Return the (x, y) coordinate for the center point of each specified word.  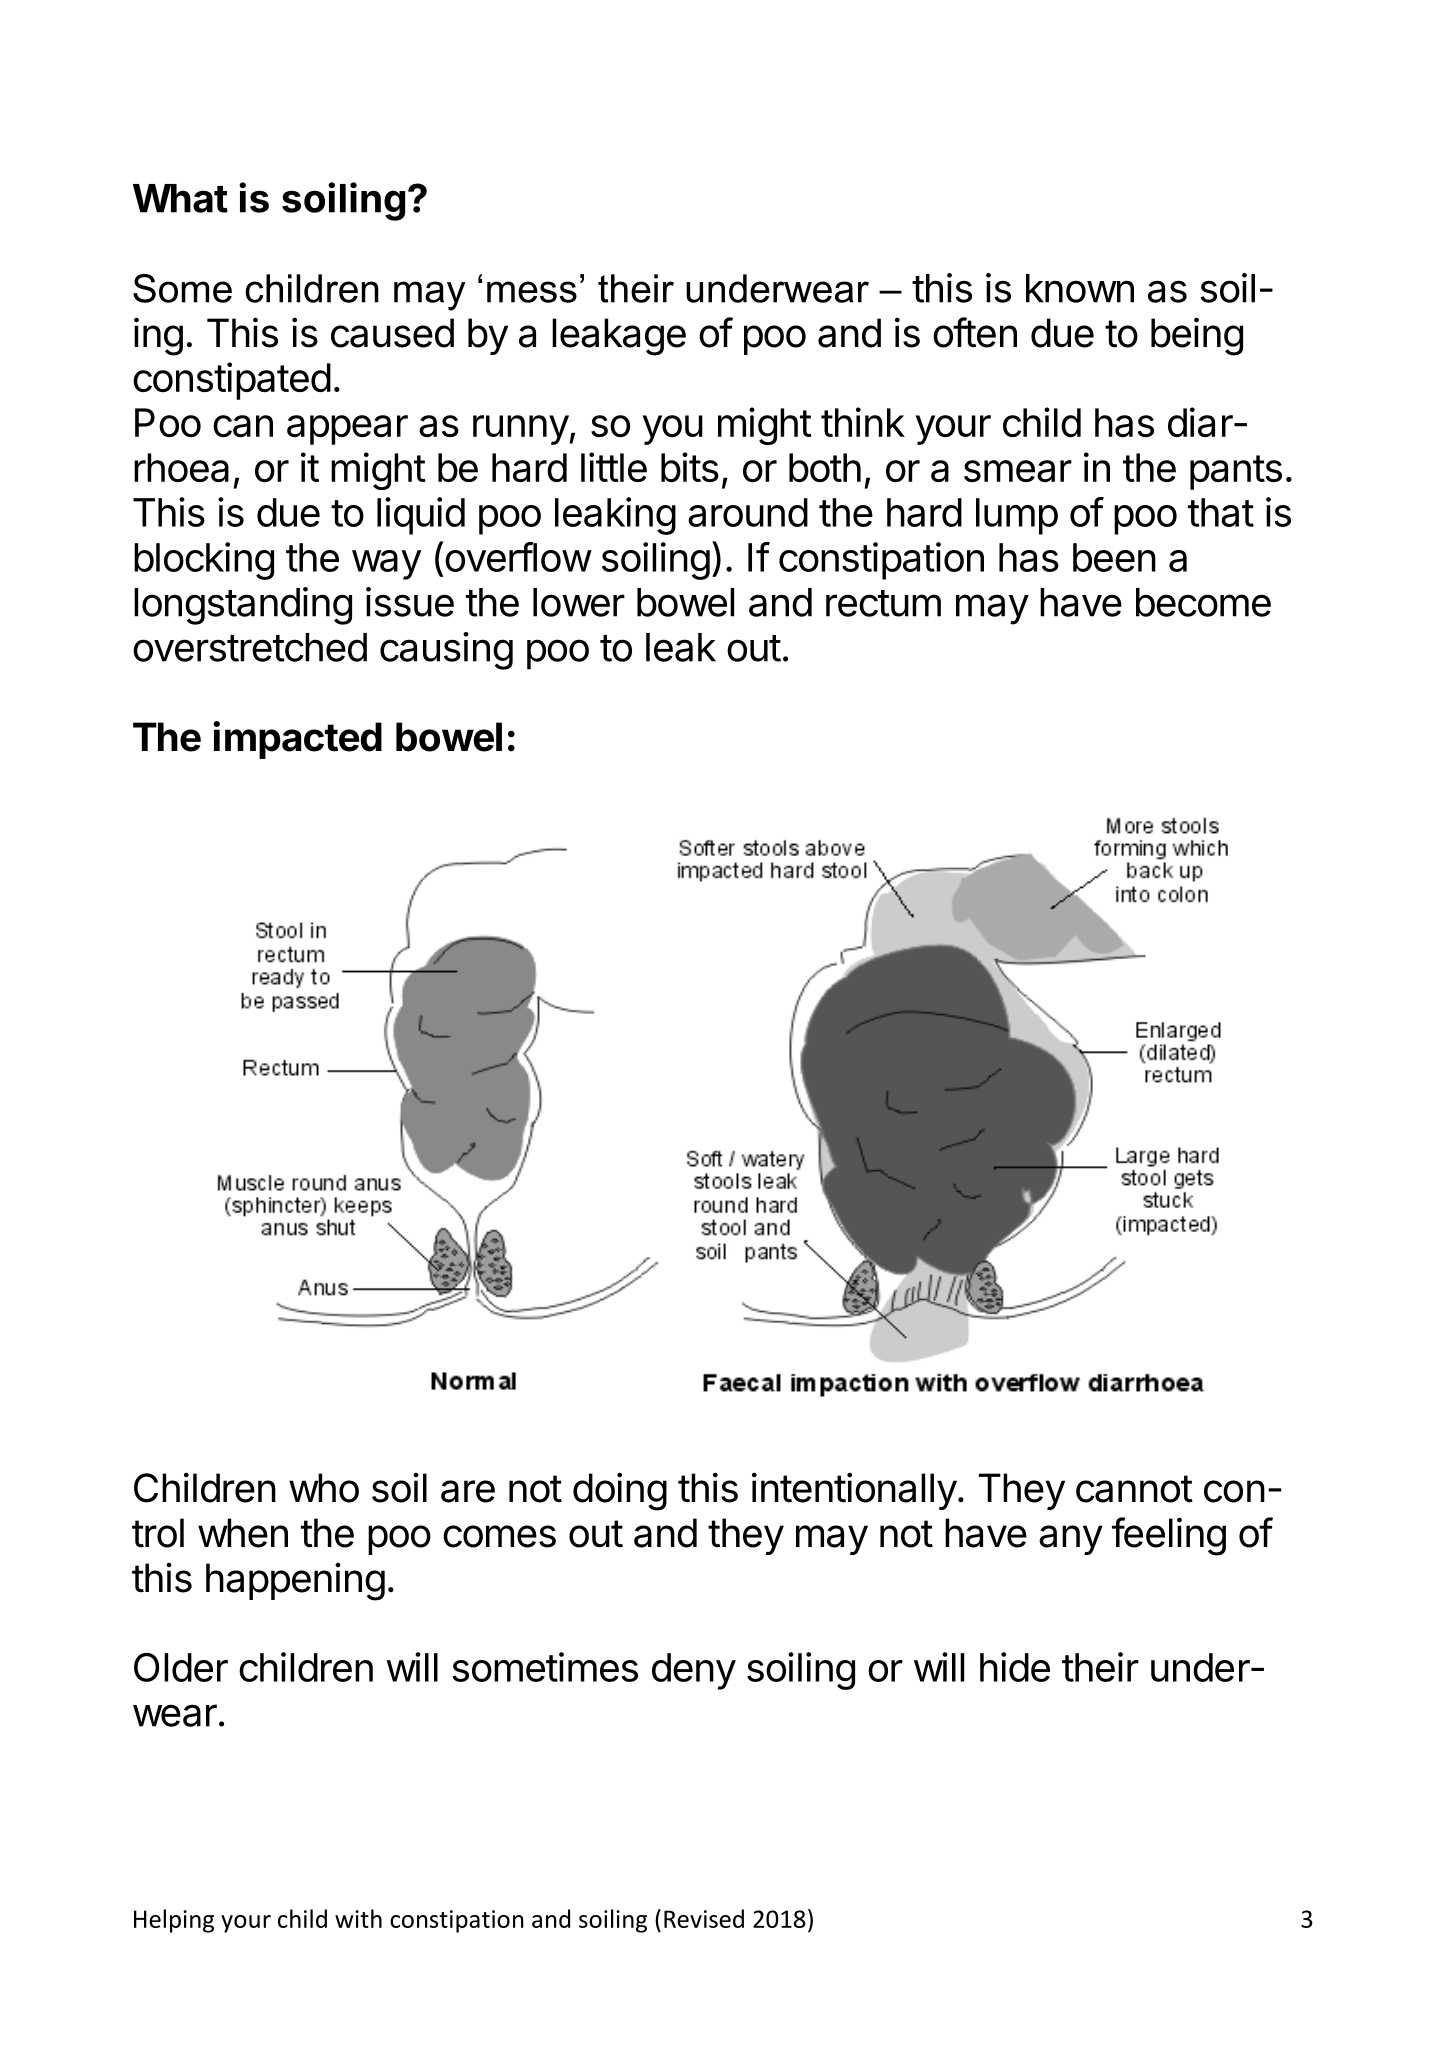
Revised (704, 1918)
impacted (297, 740)
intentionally (854, 1491)
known (1080, 288)
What (180, 198)
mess (532, 292)
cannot (1134, 1489)
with (358, 1918)
